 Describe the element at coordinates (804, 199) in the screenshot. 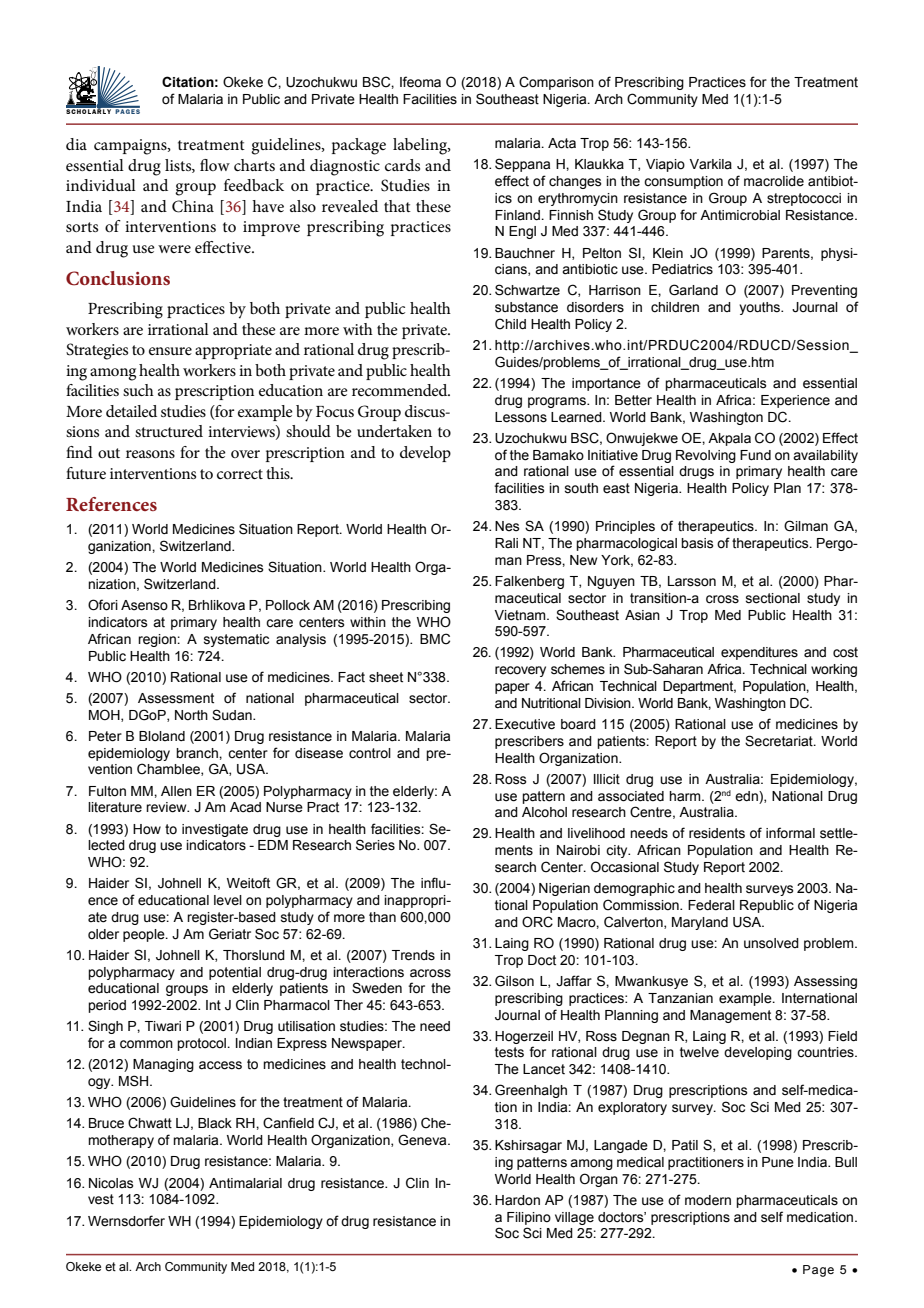

I see `streptococci` at that location.
